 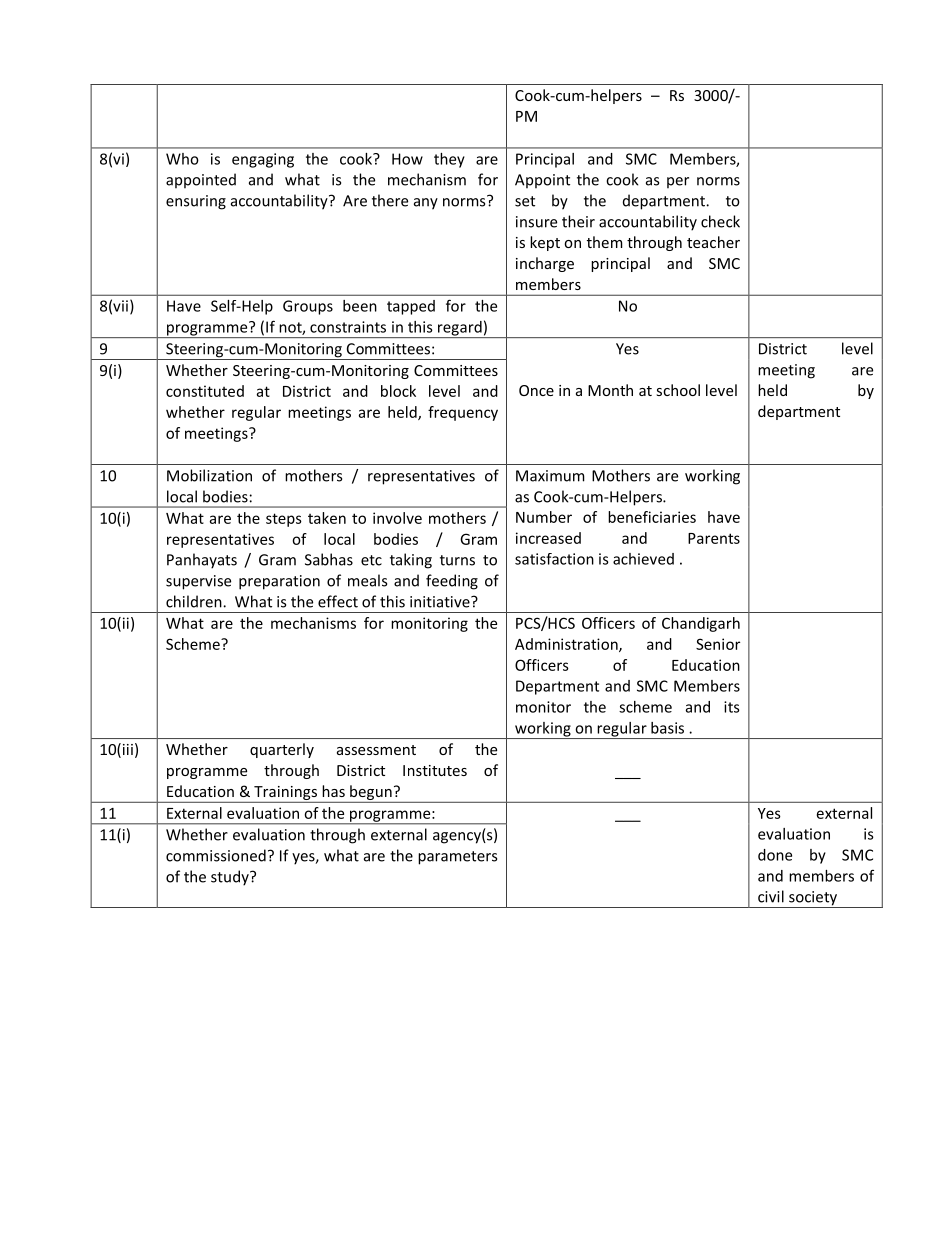 I want to click on study, so click(x=231, y=878).
